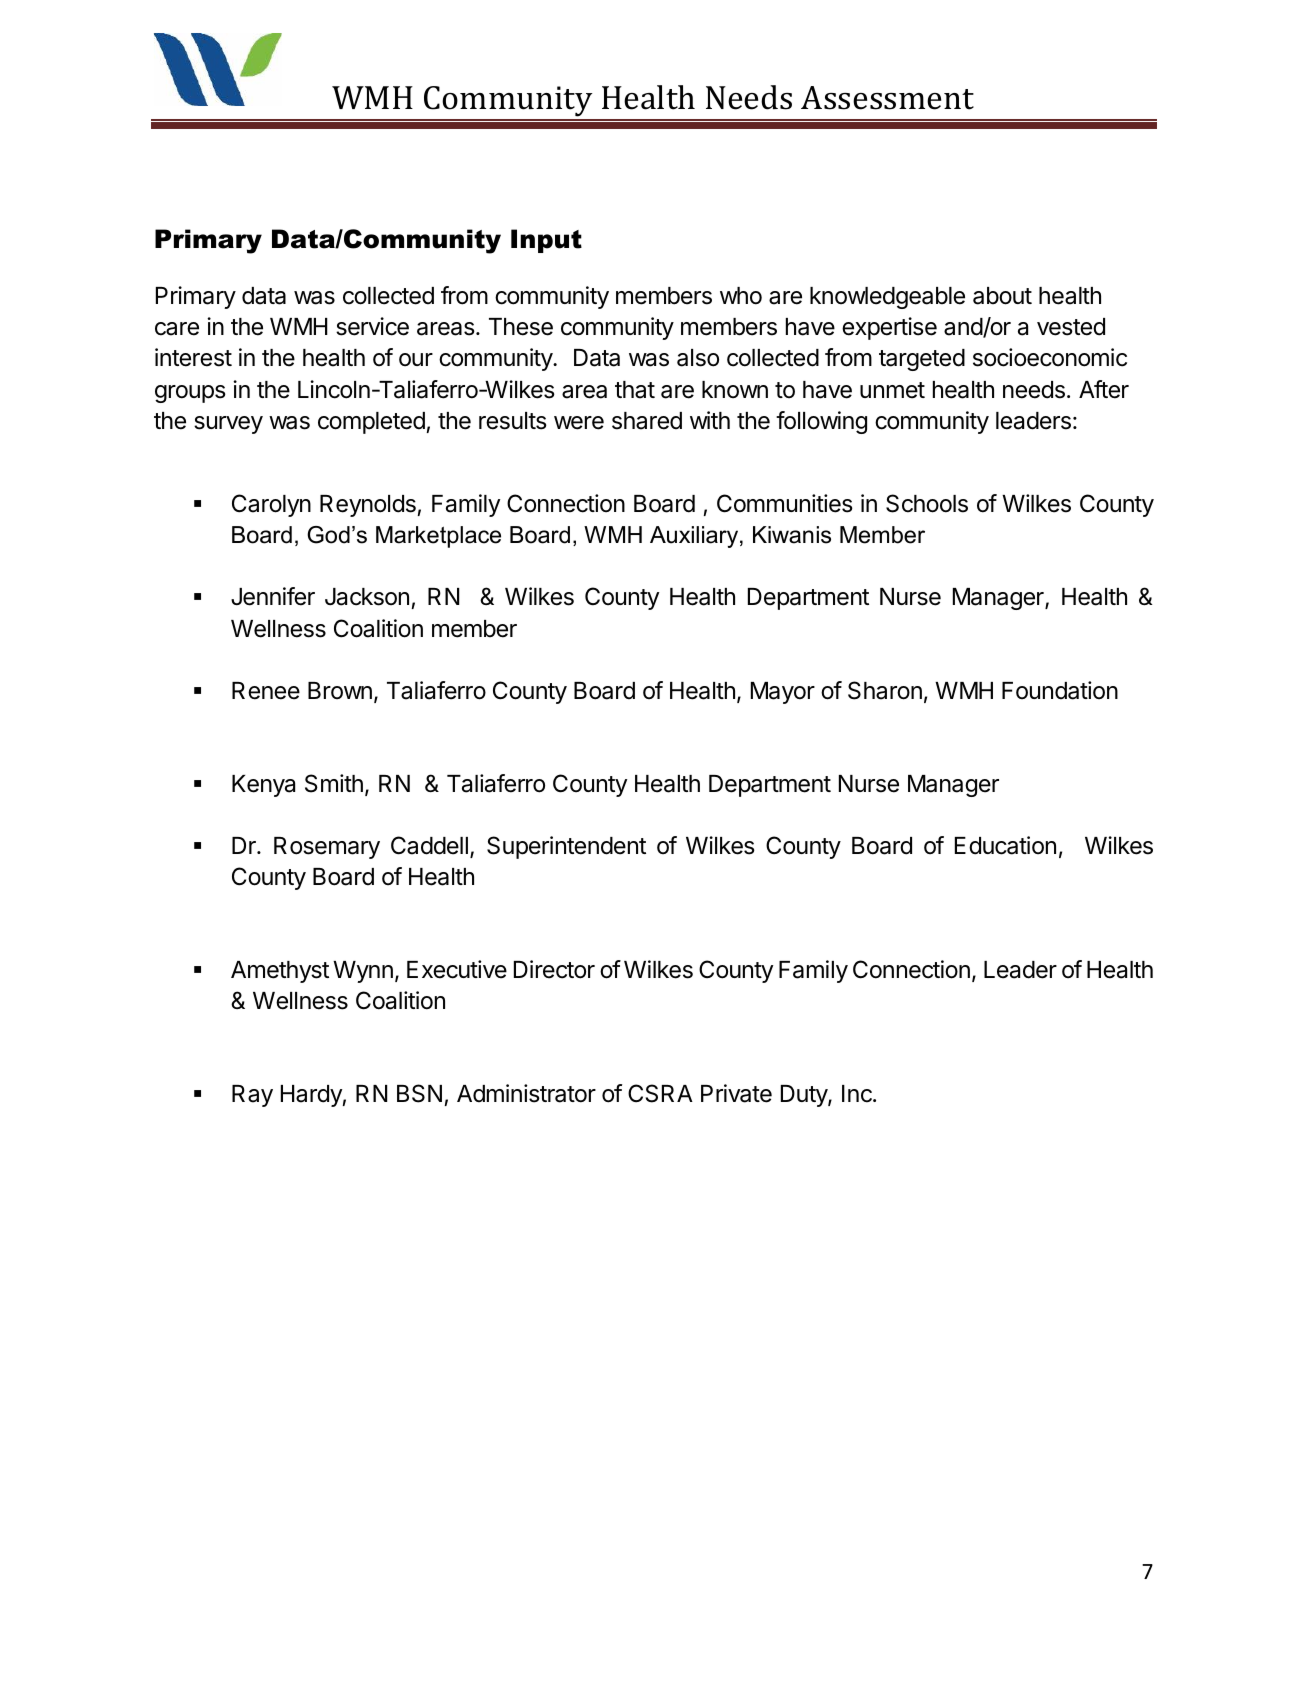 This screenshot has width=1307, height=1691. What do you see at coordinates (736, 1093) in the screenshot?
I see `Private` at bounding box center [736, 1093].
